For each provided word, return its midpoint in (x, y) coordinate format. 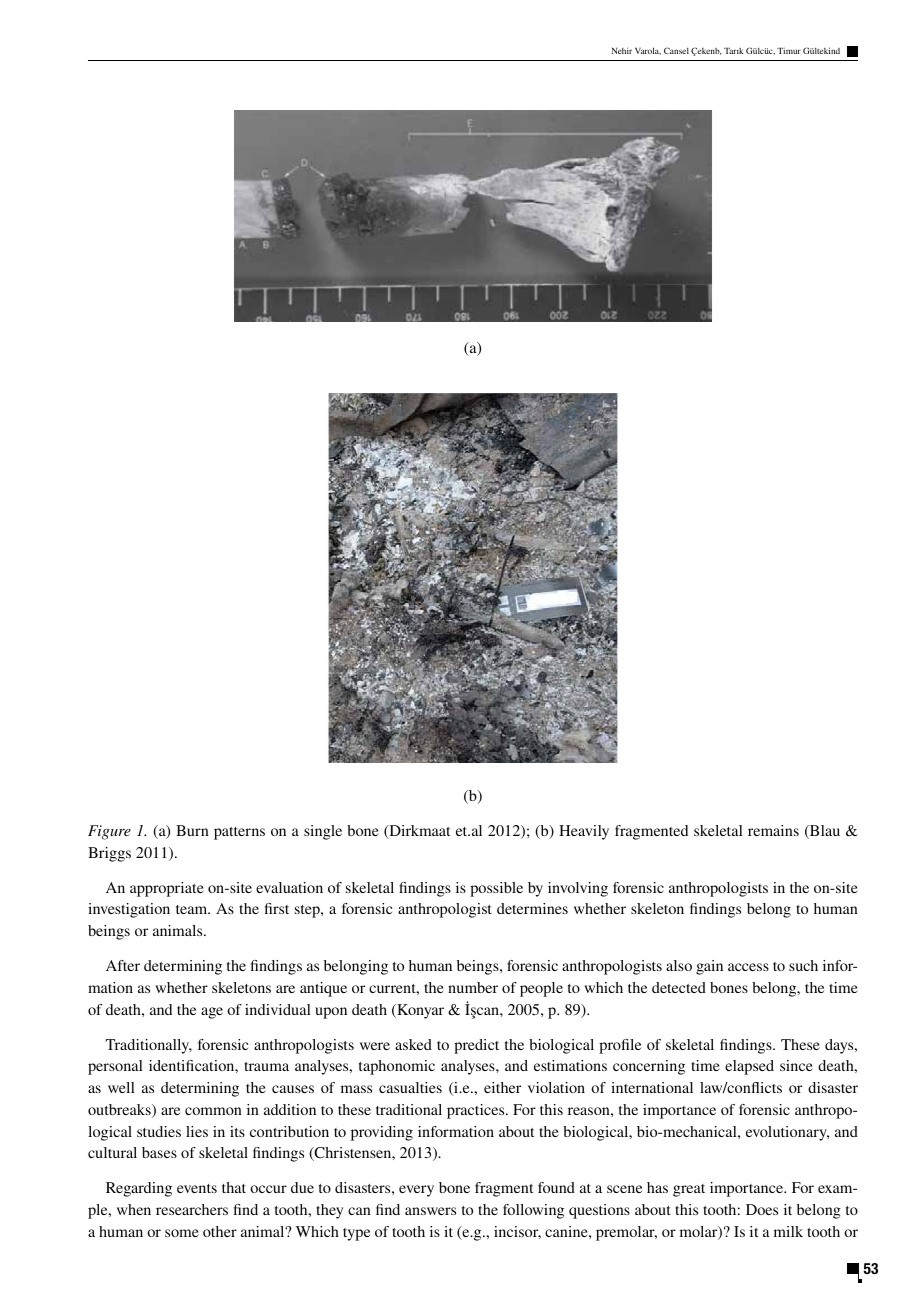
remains (773, 830)
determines (532, 908)
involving (578, 889)
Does (762, 1209)
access (748, 967)
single (323, 832)
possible (496, 889)
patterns (239, 833)
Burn (192, 830)
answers (430, 1211)
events (197, 1188)
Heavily (584, 832)
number (473, 987)
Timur (789, 51)
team (193, 909)
